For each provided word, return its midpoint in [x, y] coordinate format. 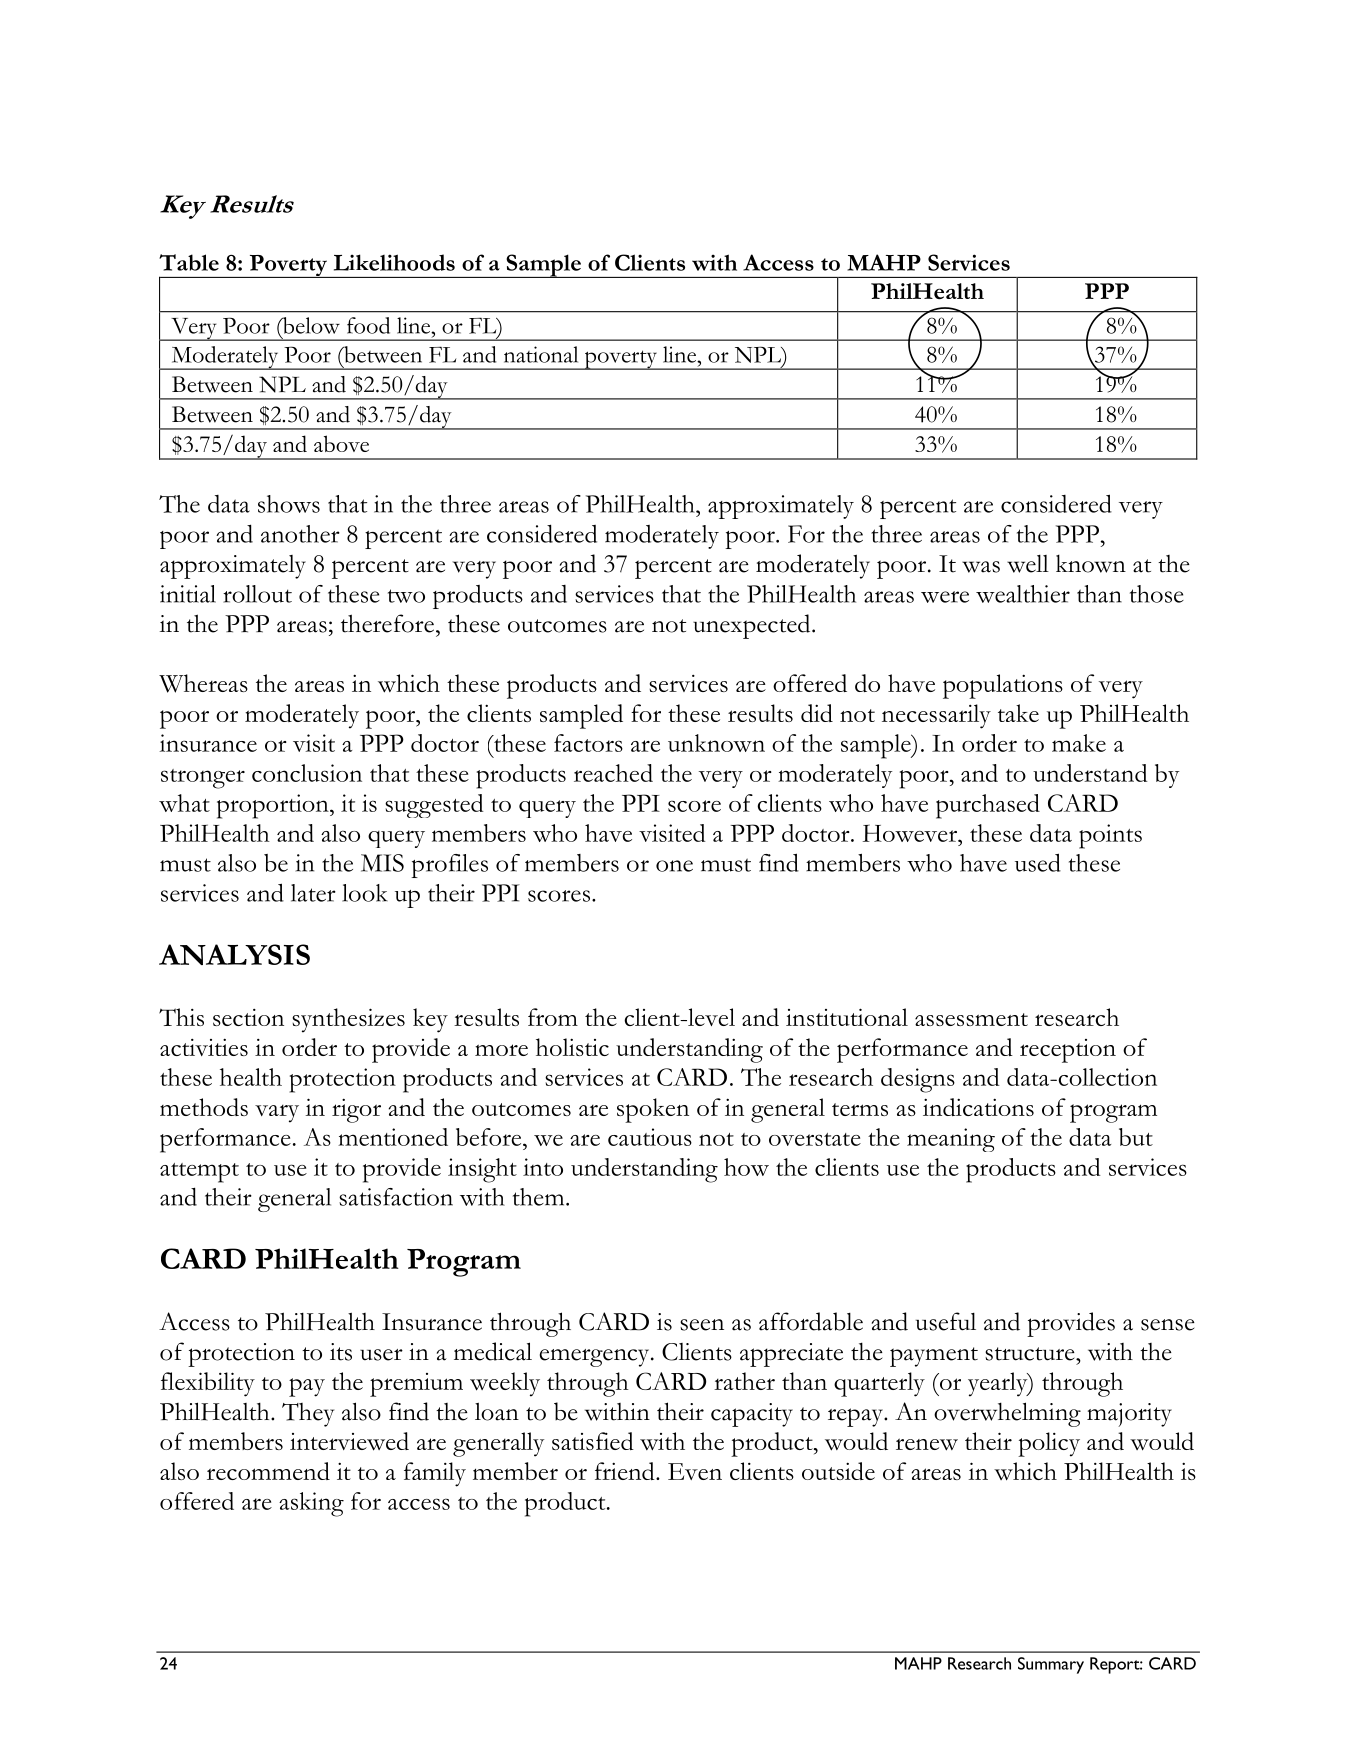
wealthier [1023, 594]
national [541, 354]
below [310, 325]
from [553, 1017]
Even [695, 1471]
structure [1031, 1354]
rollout [257, 594]
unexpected [753, 626]
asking [311, 1504]
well [1028, 564]
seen [702, 1325]
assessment [971, 1019]
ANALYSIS [234, 954]
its [341, 1352]
